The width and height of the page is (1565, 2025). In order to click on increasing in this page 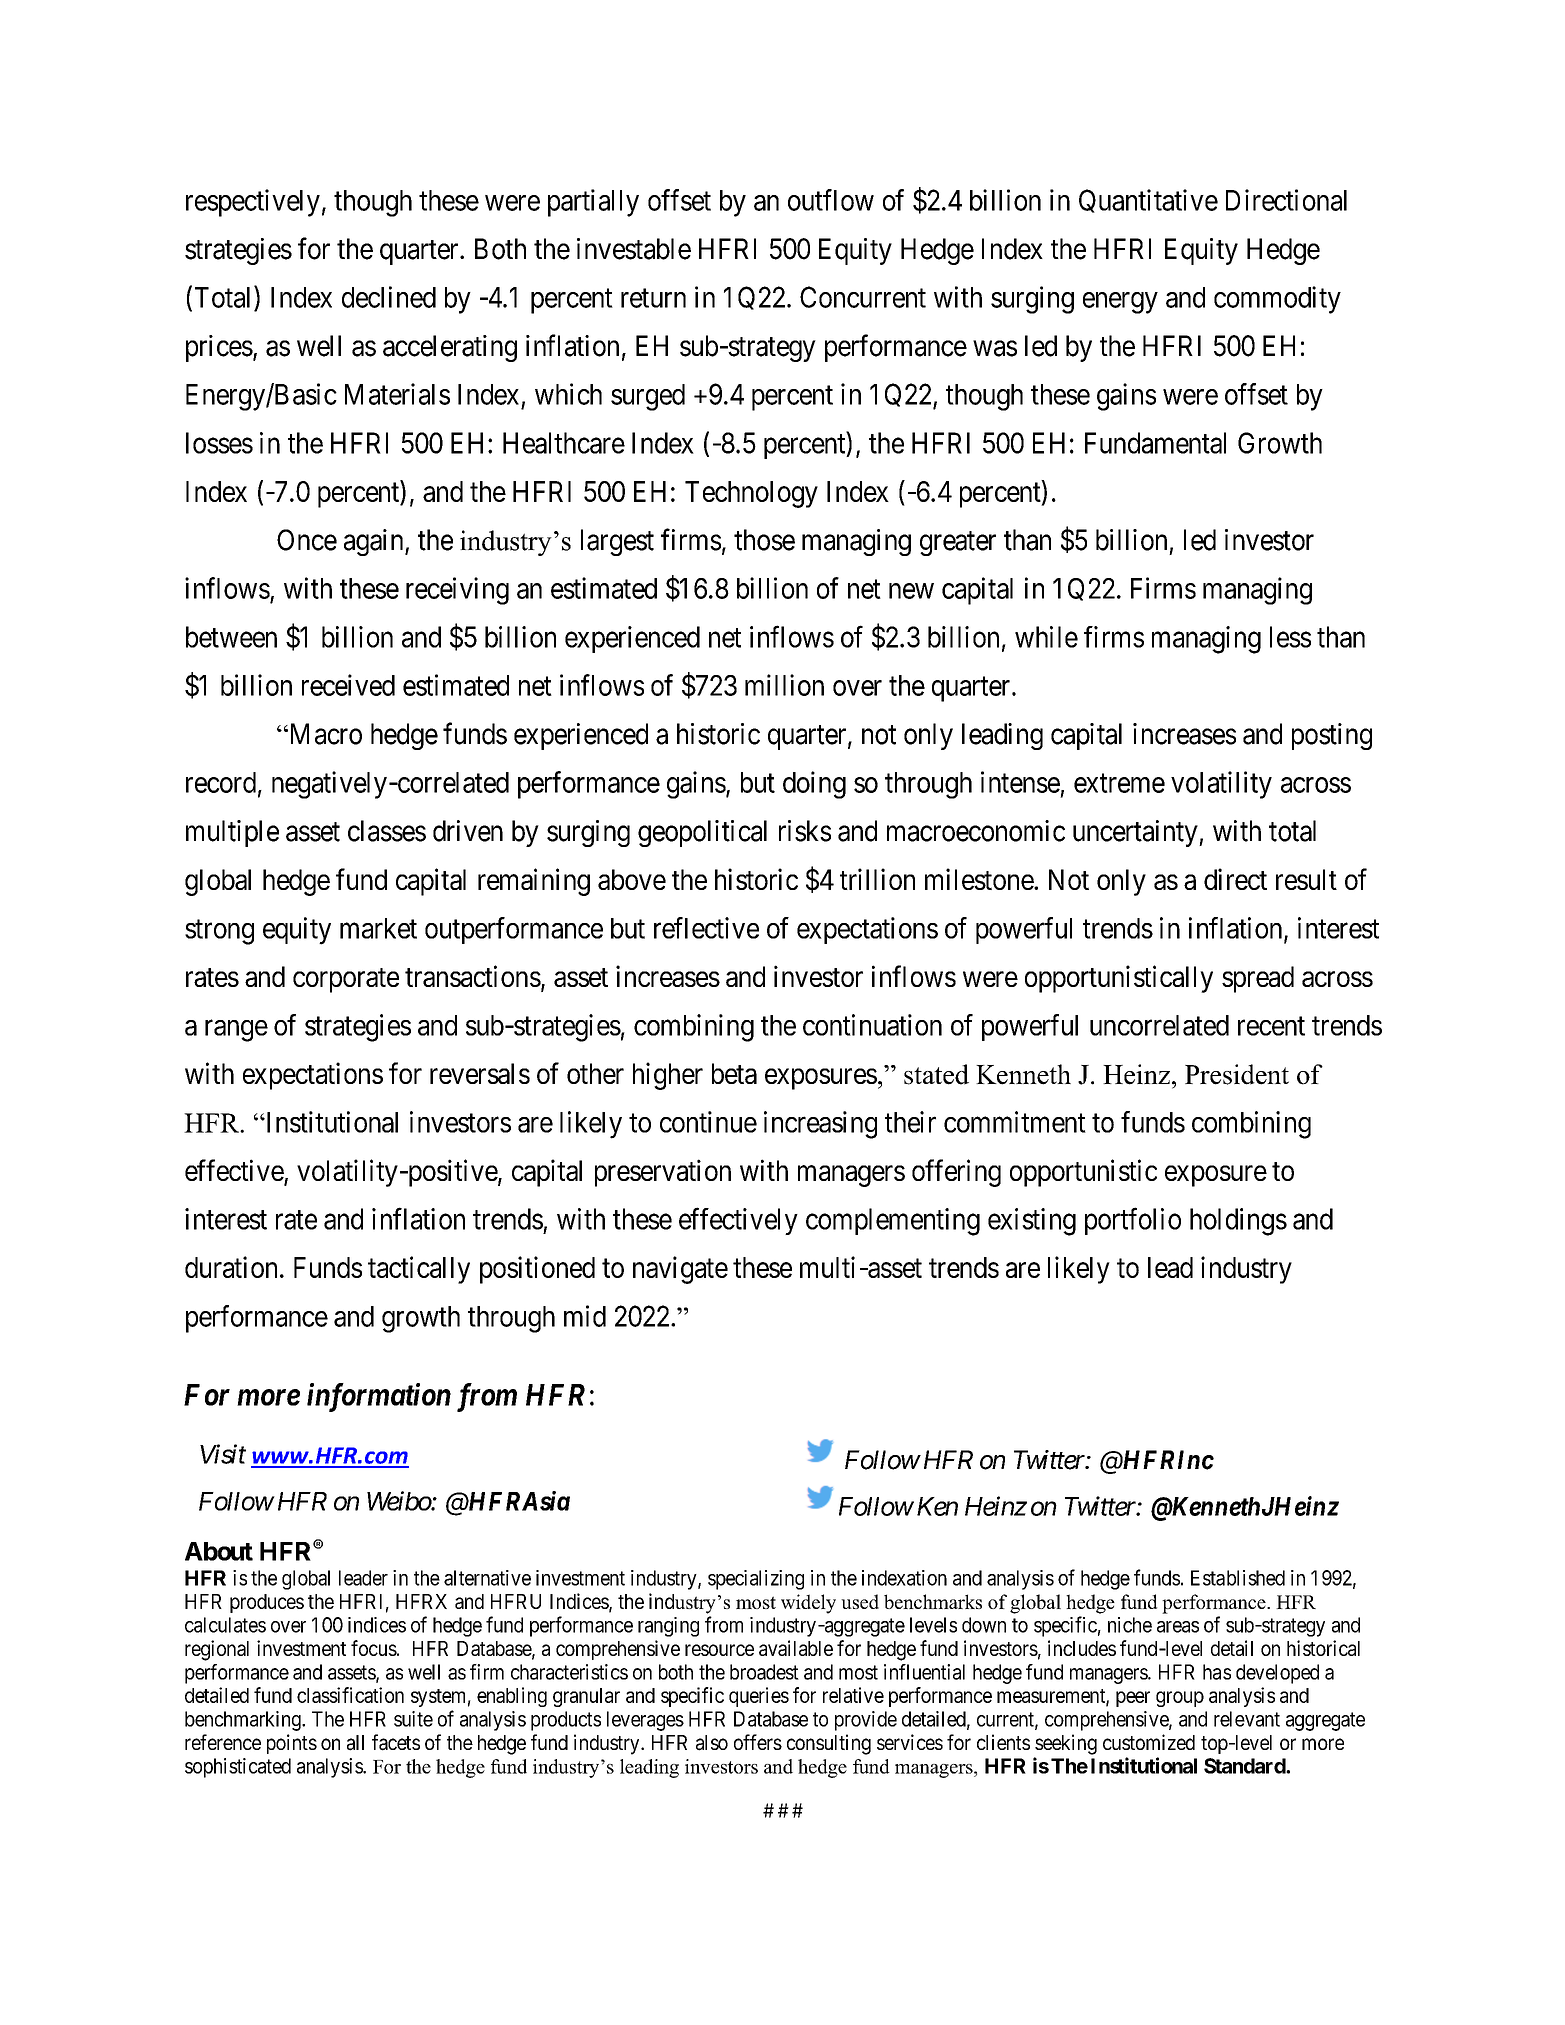, I will do `click(820, 1125)`.
